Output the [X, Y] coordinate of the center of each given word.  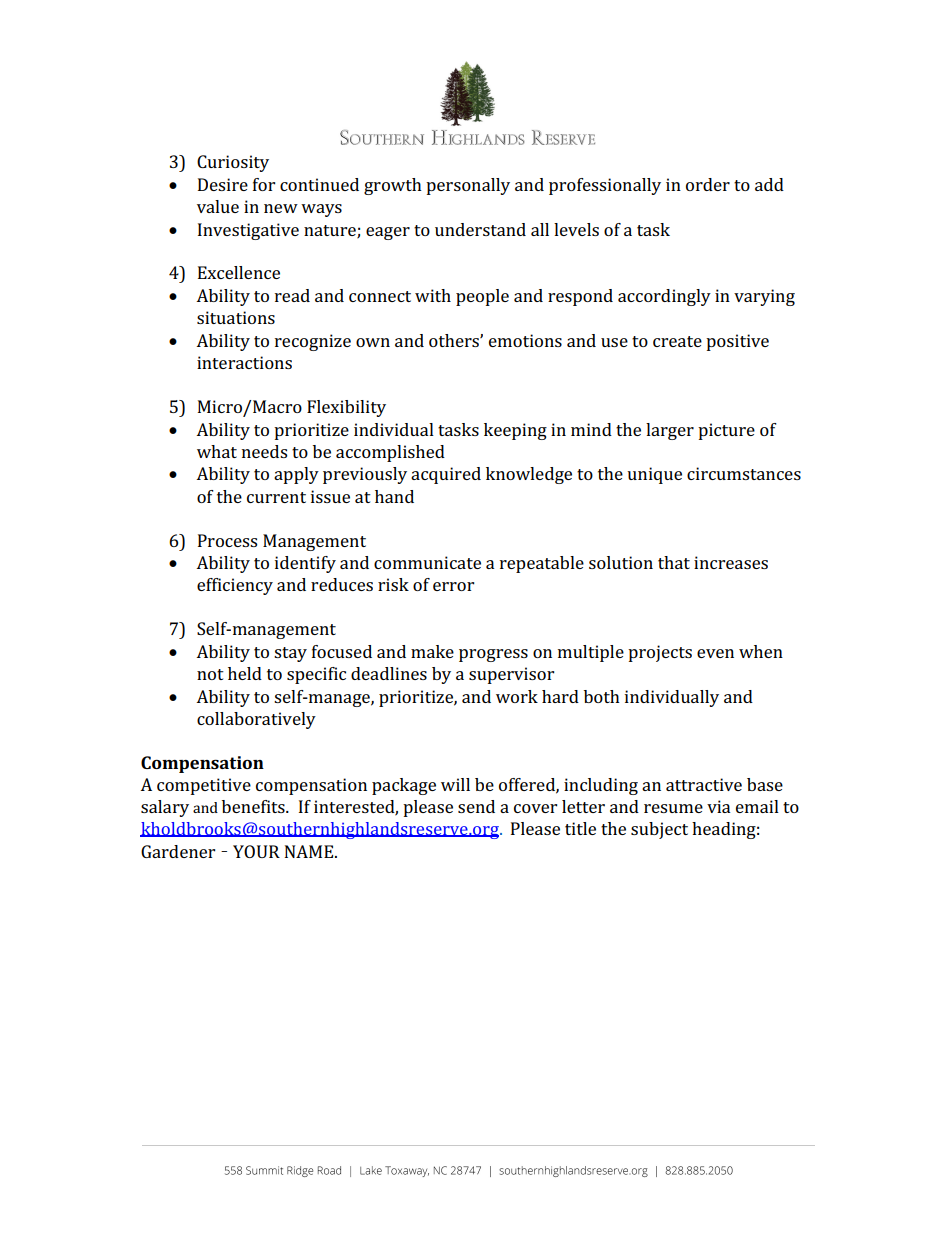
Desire [223, 184]
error [453, 586]
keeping [515, 431]
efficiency [235, 586]
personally [468, 186]
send [476, 806]
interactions [244, 362]
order [708, 184]
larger [670, 431]
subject [659, 830]
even [715, 653]
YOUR [256, 851]
